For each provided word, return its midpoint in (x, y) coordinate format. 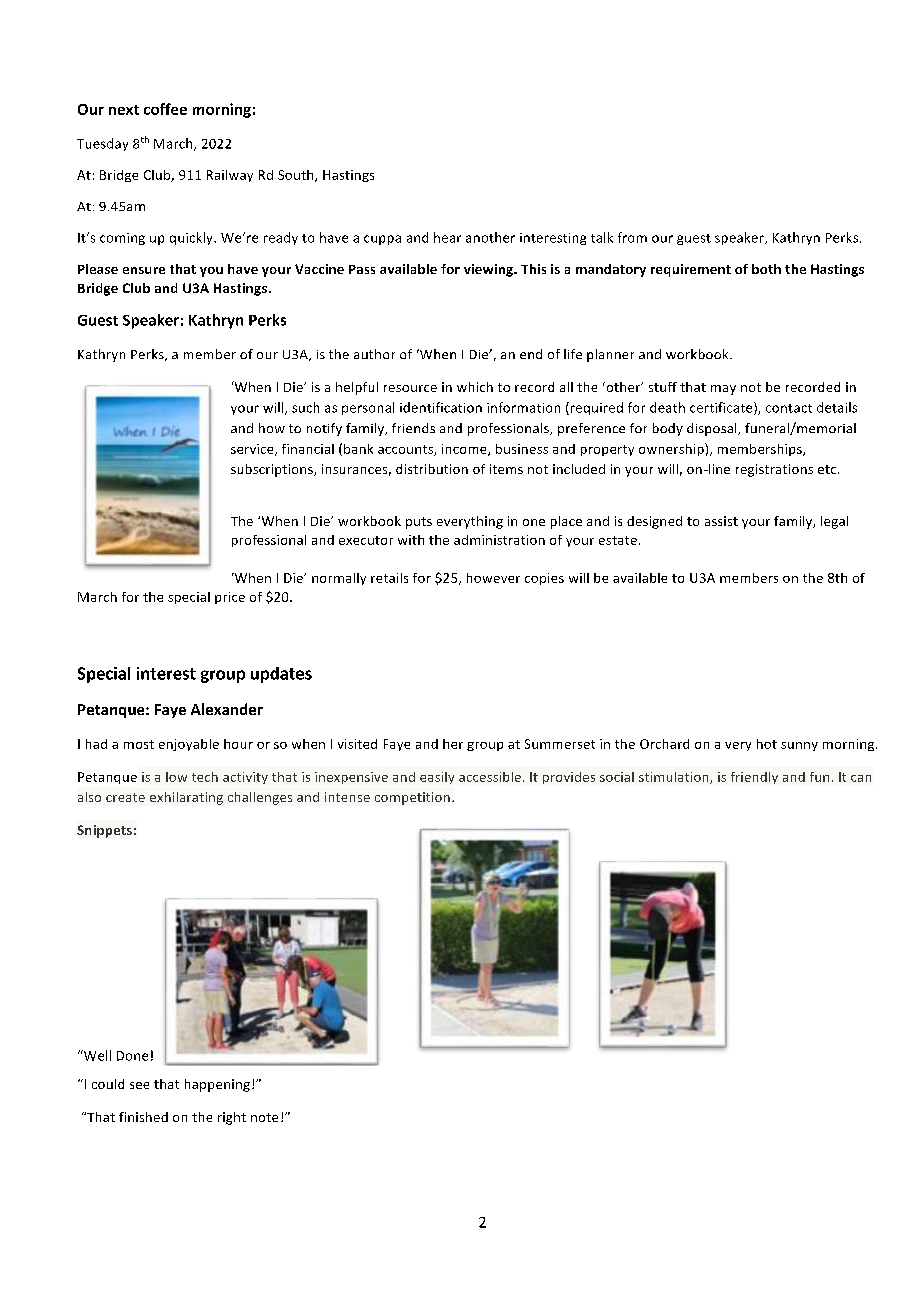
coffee (165, 109)
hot (767, 744)
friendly (754, 778)
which (475, 387)
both (766, 269)
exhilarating (186, 798)
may (723, 390)
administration (499, 540)
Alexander (227, 709)
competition (412, 798)
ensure (144, 270)
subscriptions (273, 470)
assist (721, 521)
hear (447, 237)
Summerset (560, 744)
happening (217, 1085)
